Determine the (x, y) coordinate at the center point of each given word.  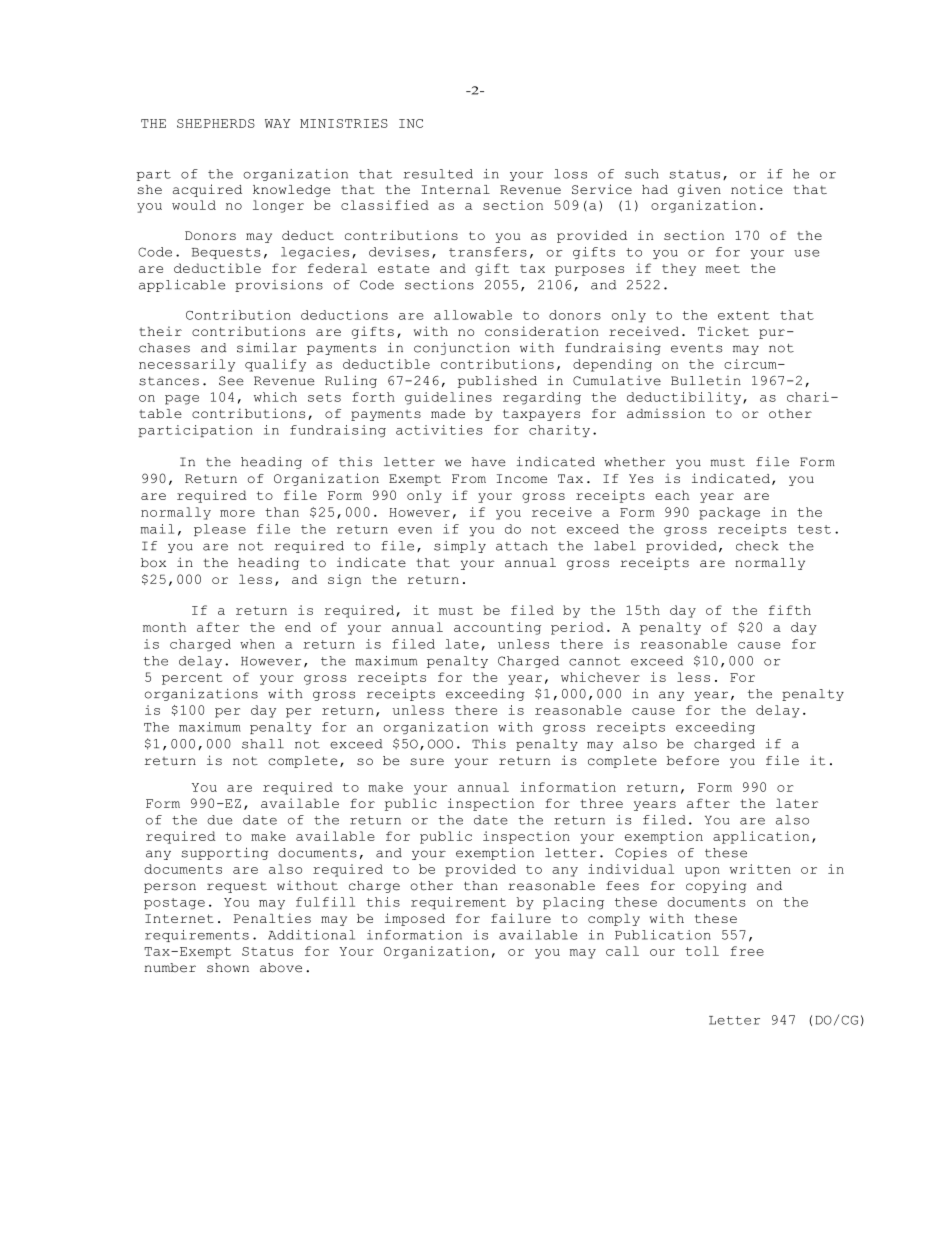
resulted (438, 174)
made (448, 413)
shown (228, 968)
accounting (497, 628)
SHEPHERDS (216, 123)
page (182, 400)
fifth (790, 610)
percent (192, 679)
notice (757, 189)
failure (521, 918)
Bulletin (706, 381)
